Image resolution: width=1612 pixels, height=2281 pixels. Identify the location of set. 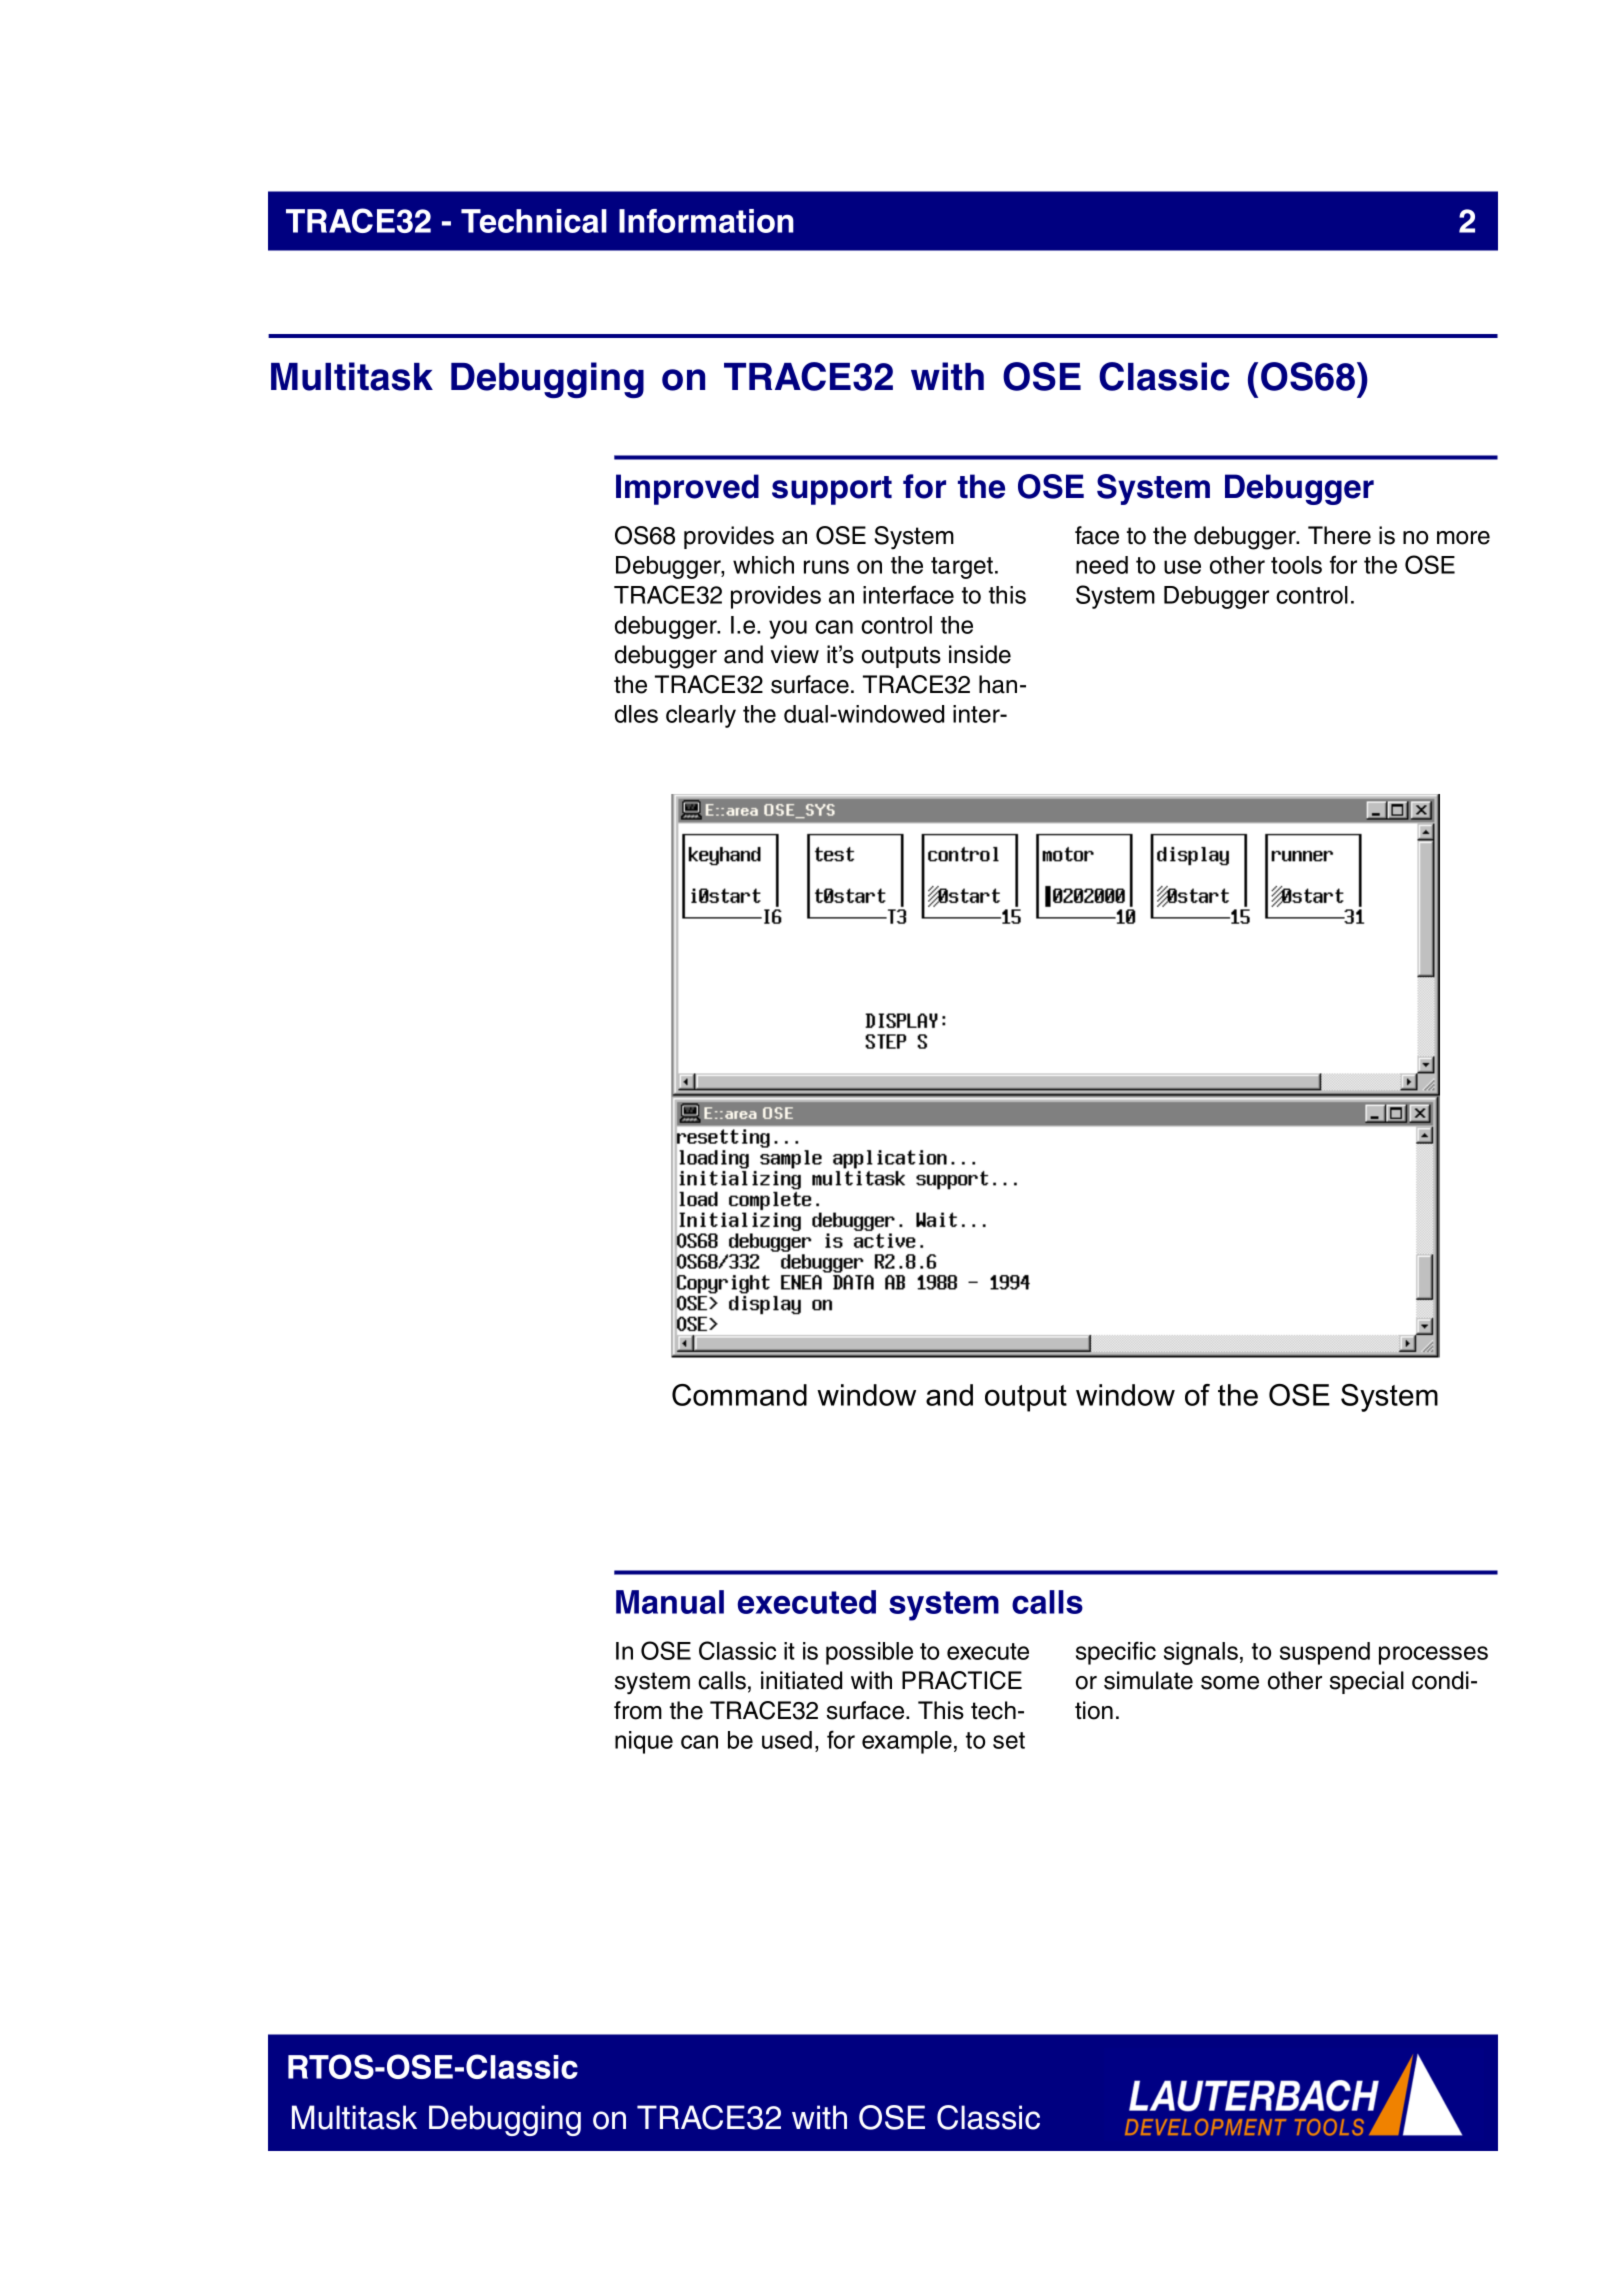
(1009, 1740).
